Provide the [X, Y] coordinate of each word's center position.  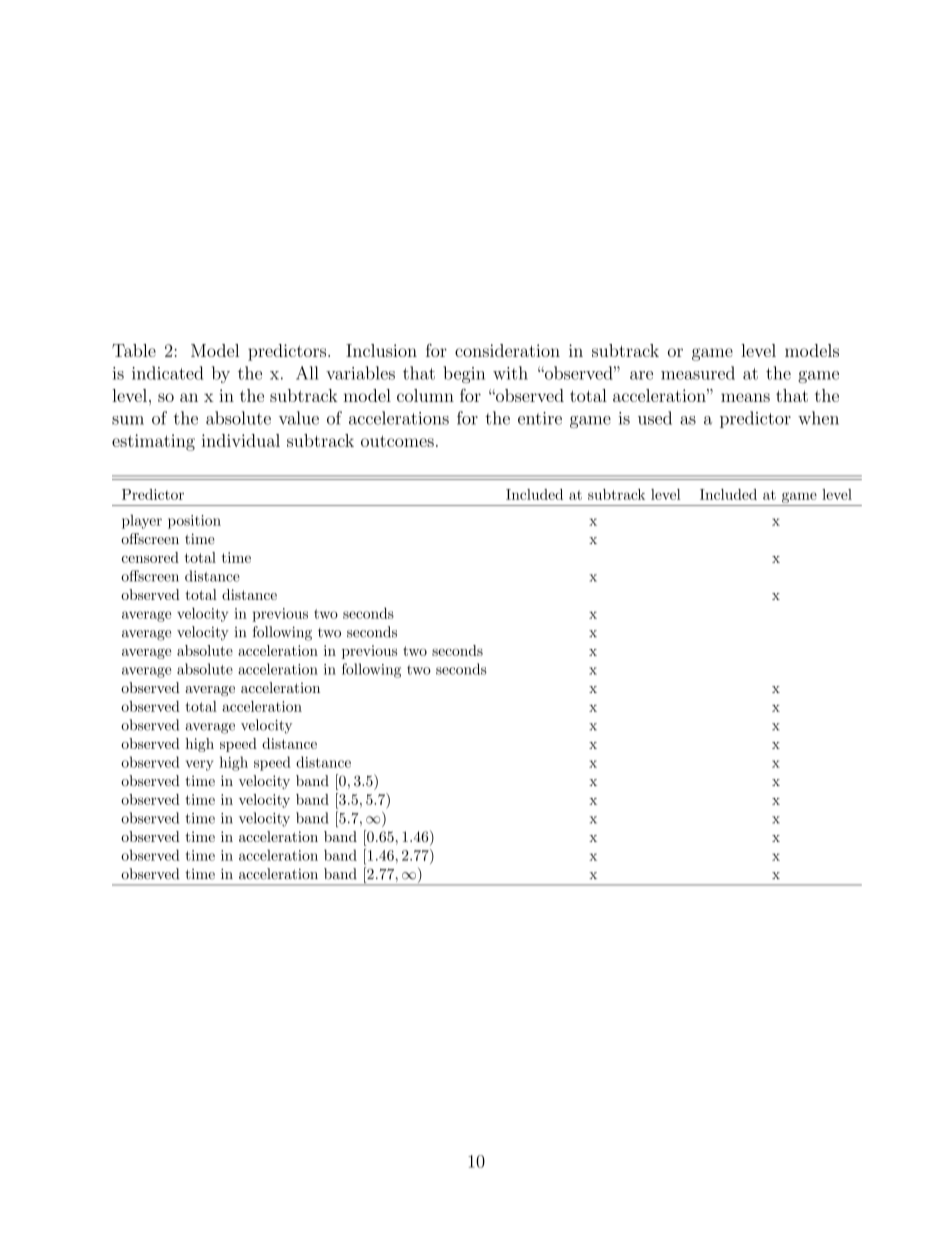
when [818, 418]
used [655, 418]
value [299, 418]
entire [540, 418]
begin [464, 374]
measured [698, 373]
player [142, 521]
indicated [168, 373]
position [194, 522]
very [199, 765]
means [745, 397]
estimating [153, 442]
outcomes [397, 441]
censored [150, 557]
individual [241, 440]
